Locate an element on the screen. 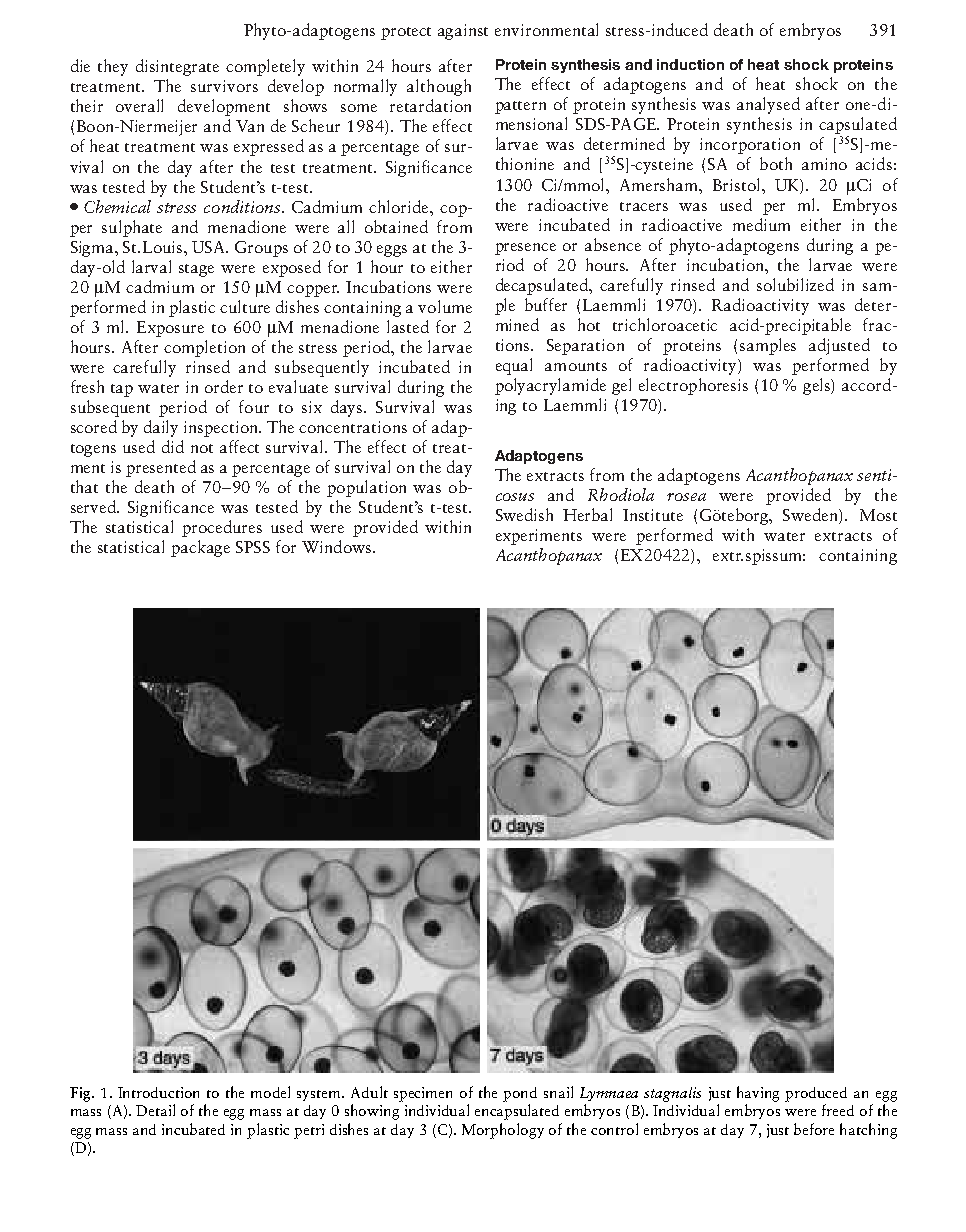  disintegrate is located at coordinates (177, 67).
